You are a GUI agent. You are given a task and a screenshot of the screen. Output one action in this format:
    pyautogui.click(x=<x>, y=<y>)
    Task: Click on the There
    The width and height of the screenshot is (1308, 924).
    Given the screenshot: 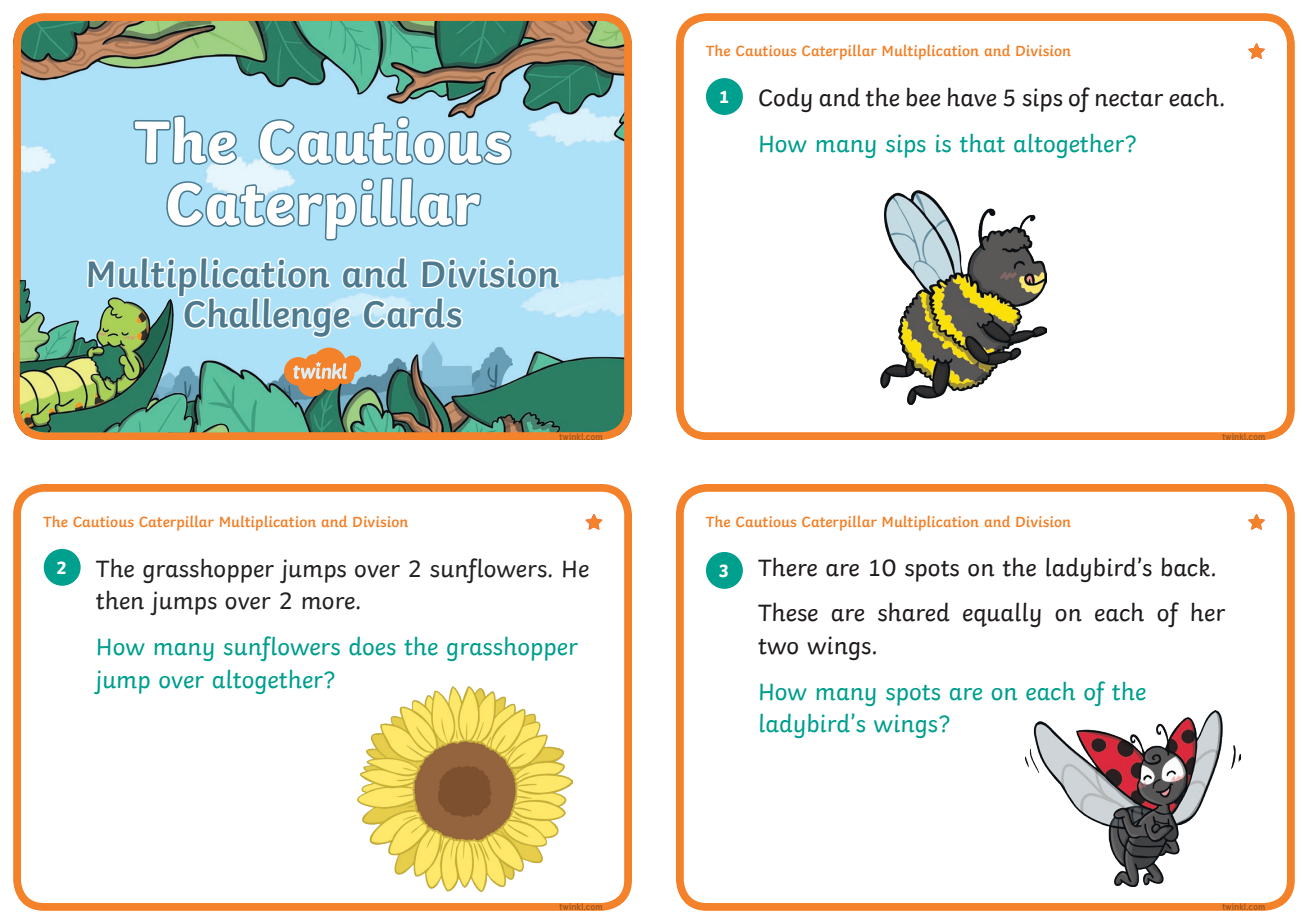 What is the action you would take?
    pyautogui.click(x=787, y=567)
